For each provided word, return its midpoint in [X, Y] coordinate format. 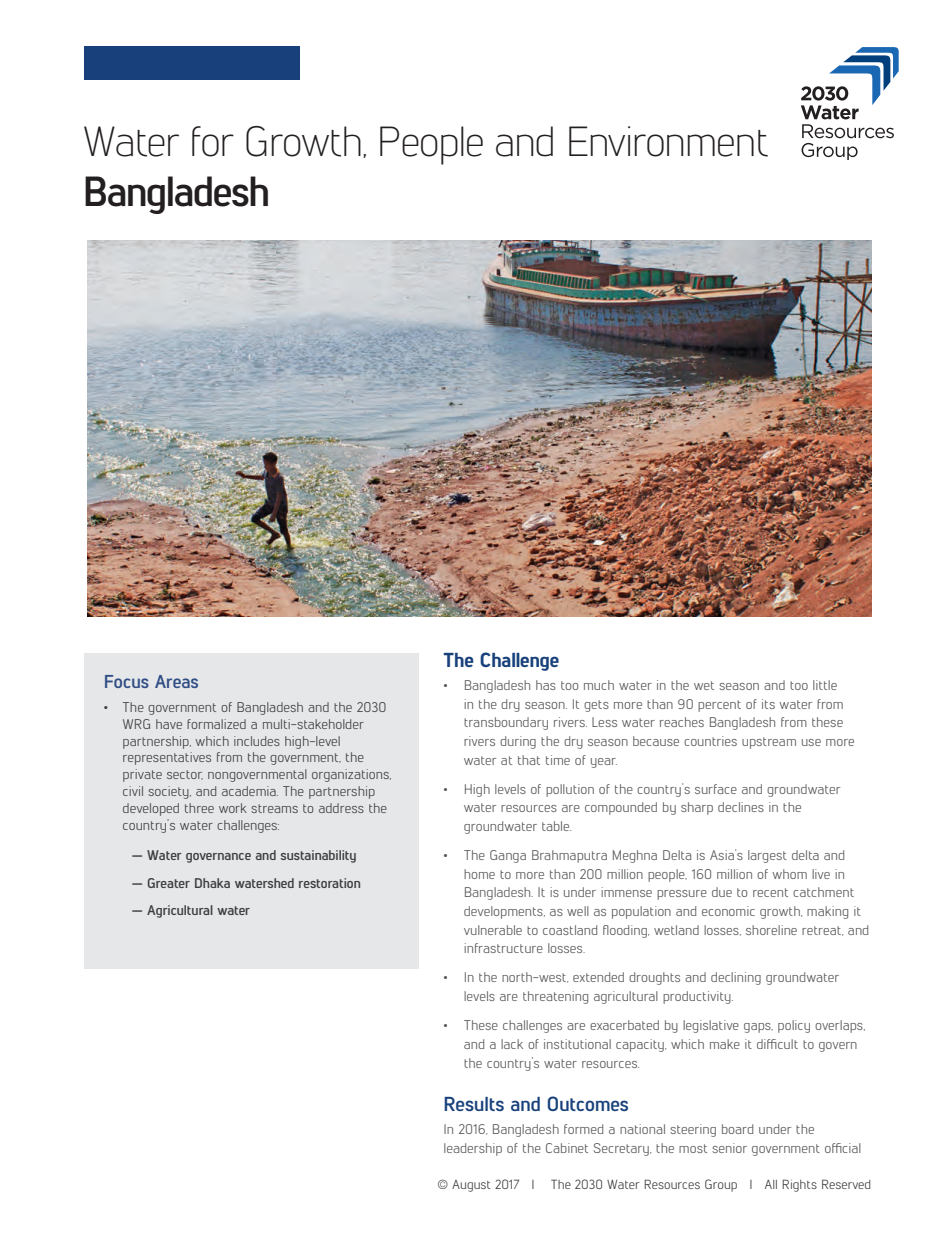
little [825, 685]
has [546, 685]
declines [741, 807]
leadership [473, 1149]
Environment [668, 141]
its [768, 704]
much [599, 685]
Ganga [508, 856]
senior [729, 1148]
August [471, 1186]
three [199, 808]
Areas [176, 681]
